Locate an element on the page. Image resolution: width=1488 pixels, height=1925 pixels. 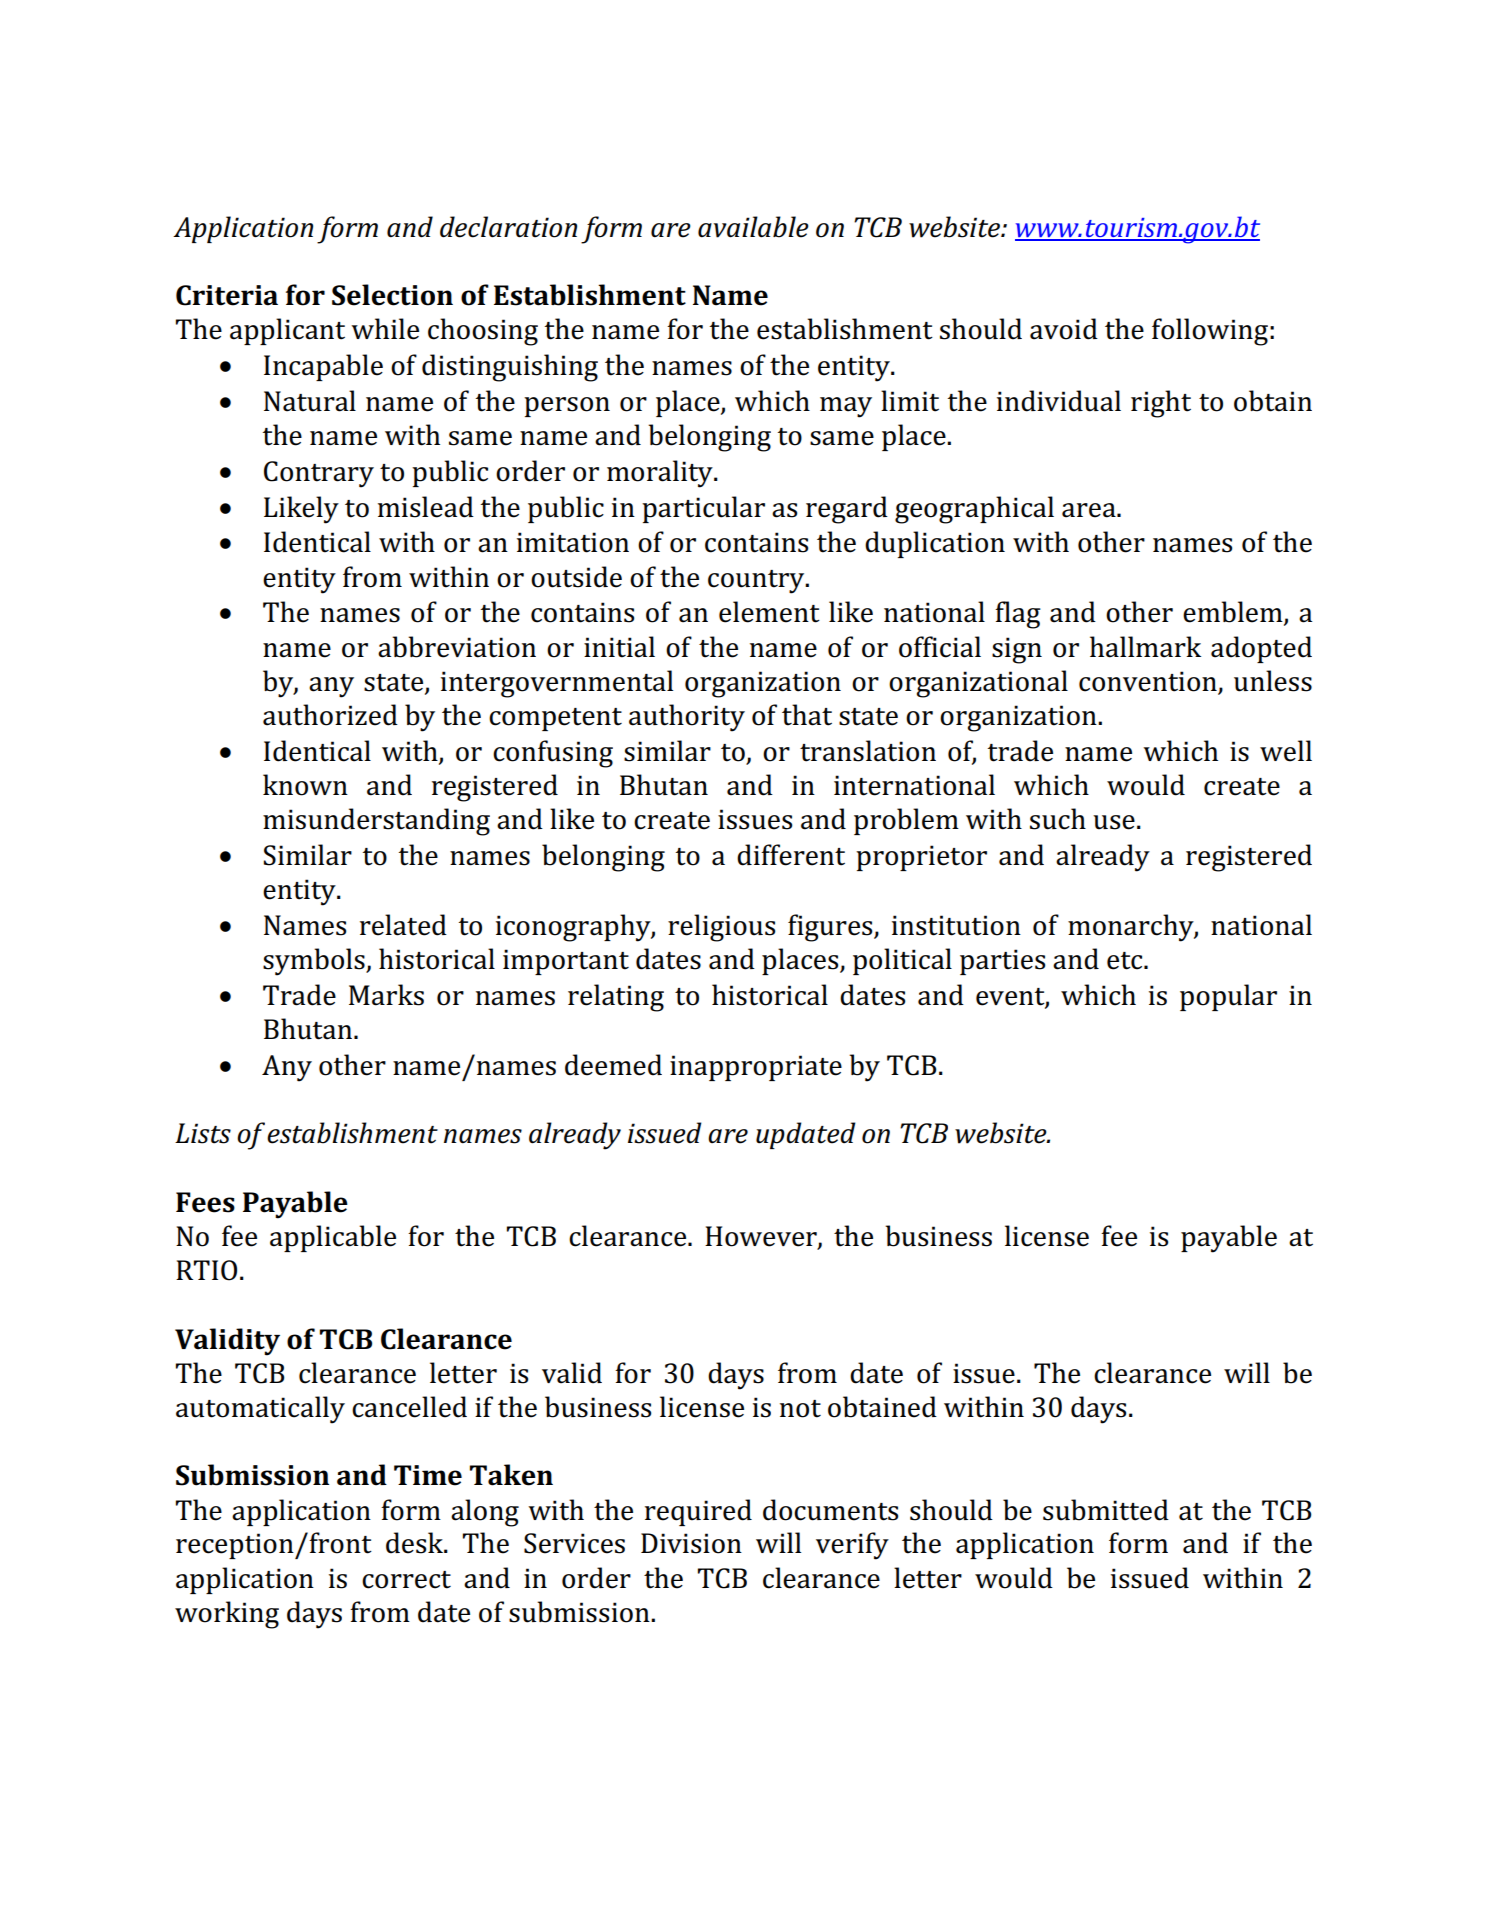
available is located at coordinates (753, 227).
